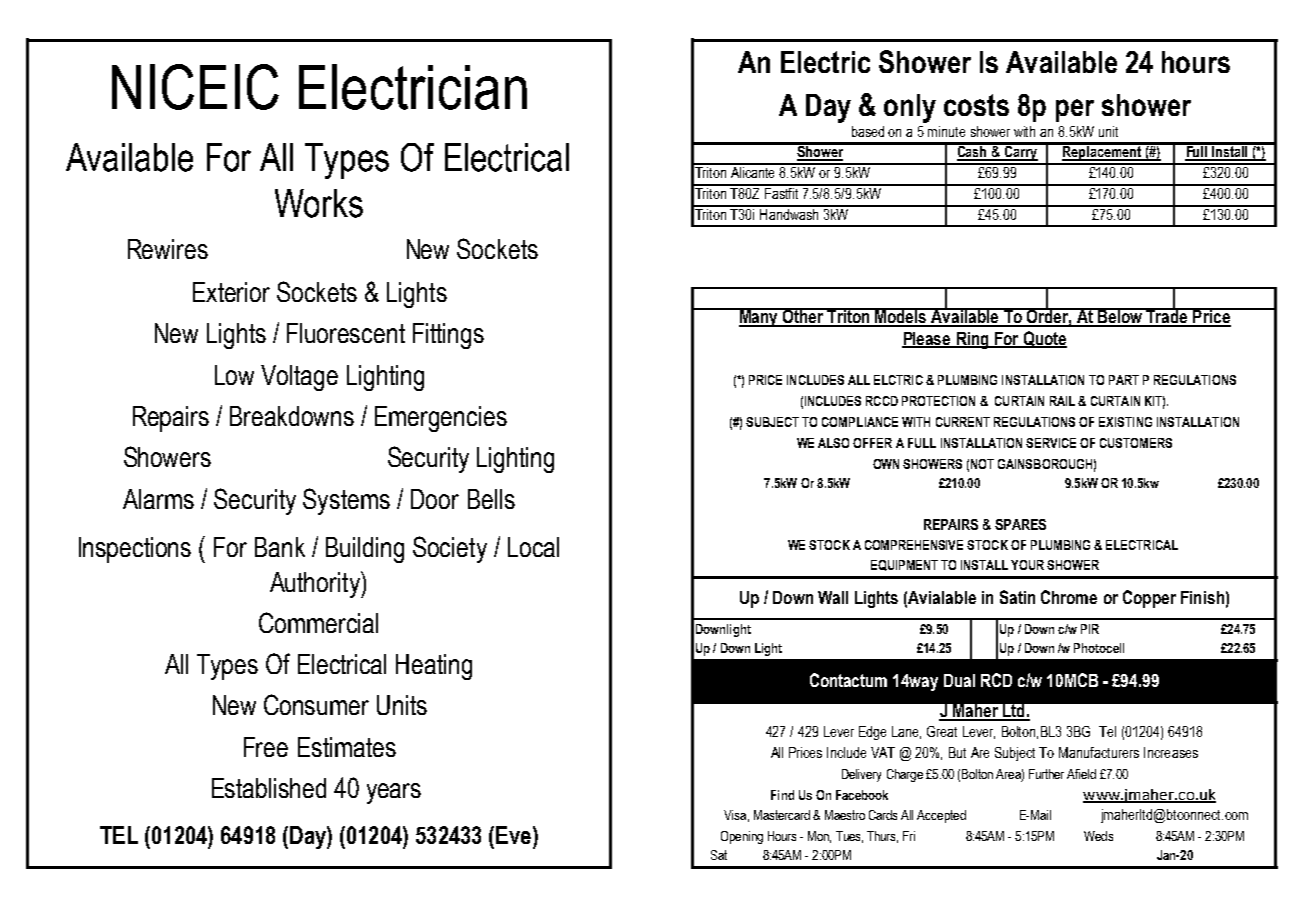 This document has height=924, width=1308. I want to click on based, so click(868, 131).
